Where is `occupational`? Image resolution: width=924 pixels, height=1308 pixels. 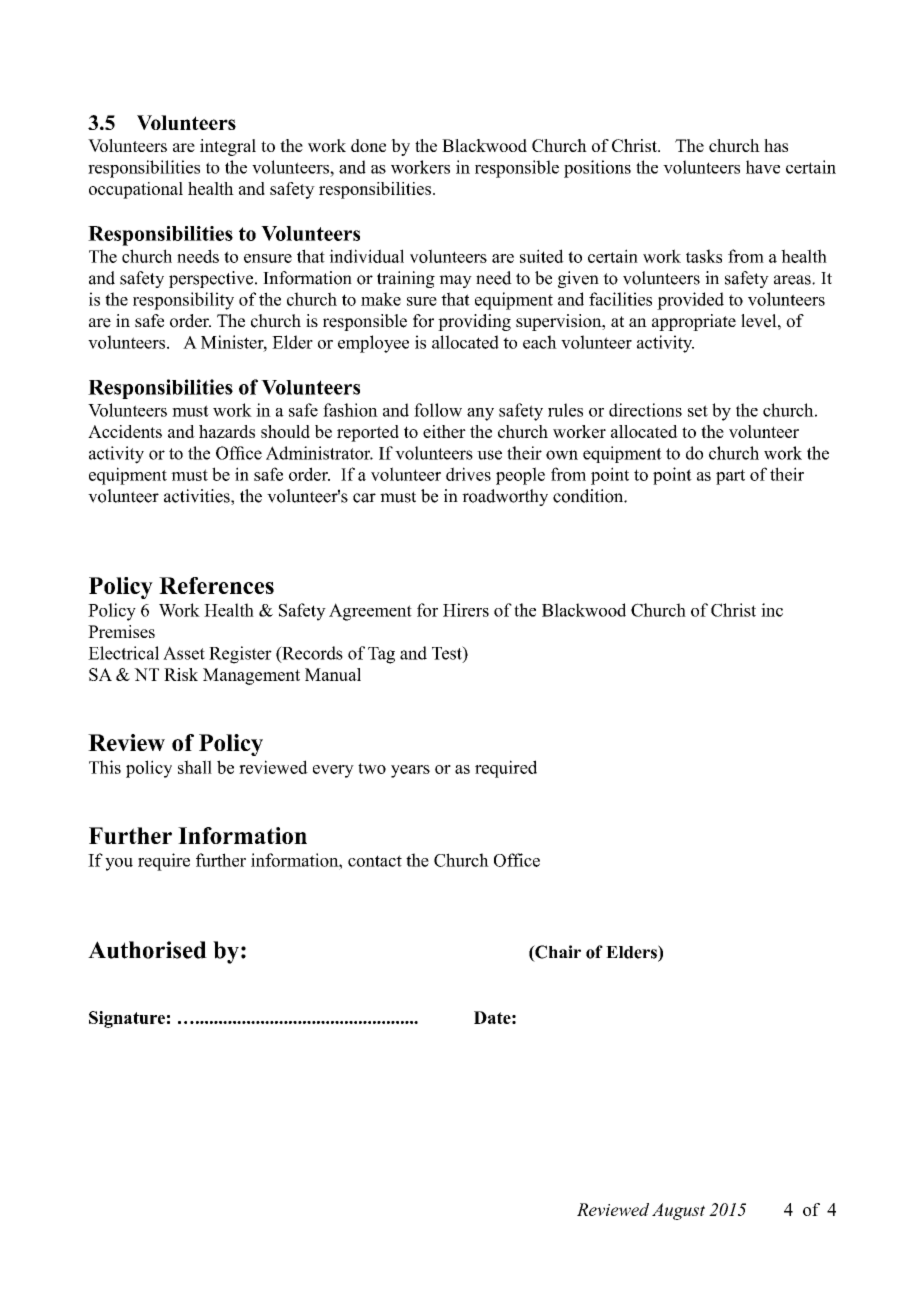 occupational is located at coordinates (136, 190).
